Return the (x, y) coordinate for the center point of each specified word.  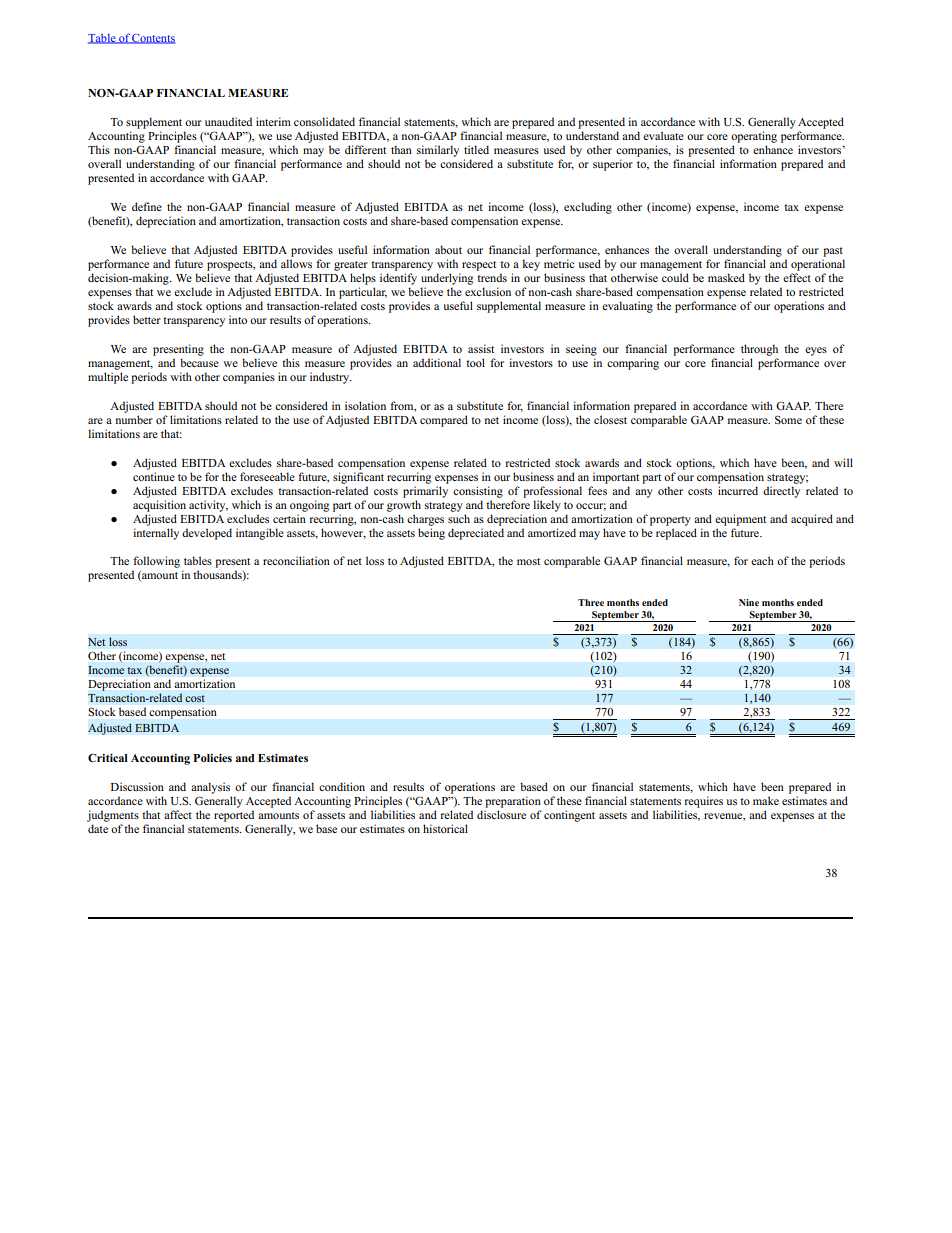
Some (788, 419)
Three (591, 602)
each (762, 560)
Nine (749, 602)
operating (754, 137)
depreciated (476, 534)
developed (207, 534)
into (238, 319)
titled (476, 149)
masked (726, 277)
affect (178, 814)
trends (492, 277)
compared (444, 421)
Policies (212, 758)
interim (273, 121)
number (134, 419)
